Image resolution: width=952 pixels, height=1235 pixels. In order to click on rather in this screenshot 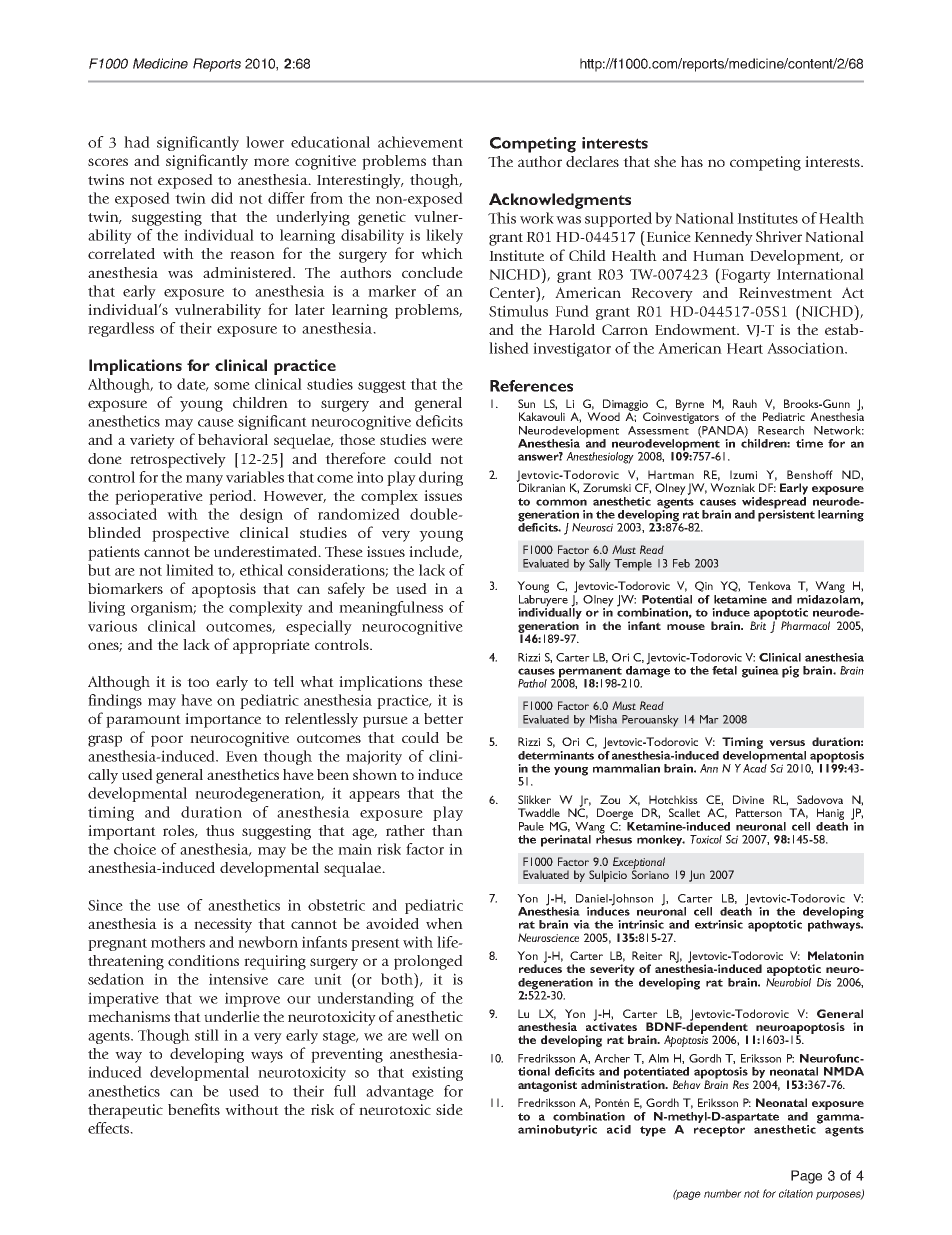, I will do `click(405, 830)`.
